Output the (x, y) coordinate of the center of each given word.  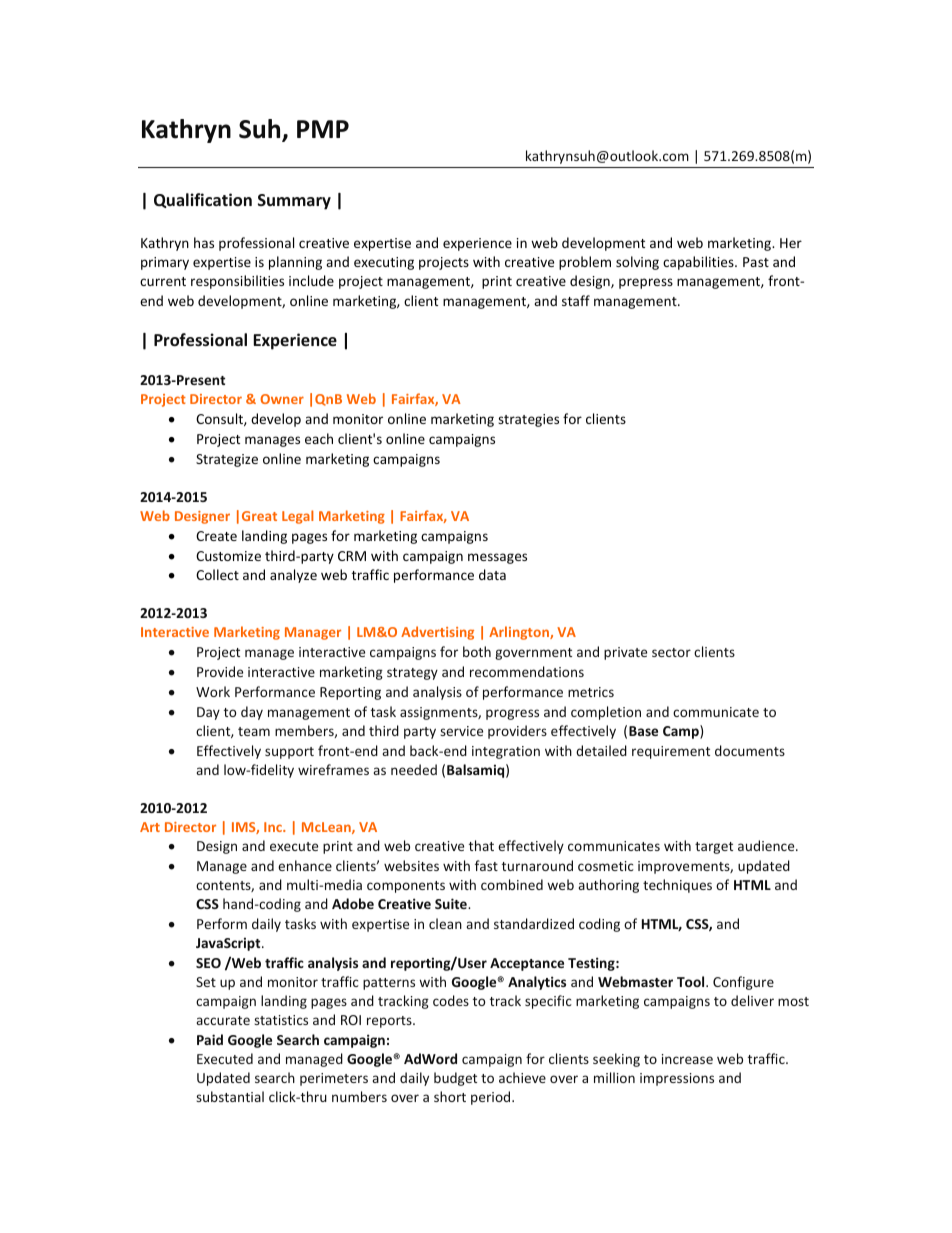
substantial (230, 1096)
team (254, 731)
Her (791, 243)
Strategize (227, 460)
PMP (323, 129)
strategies (528, 420)
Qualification (203, 200)
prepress (646, 283)
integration (506, 752)
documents (750, 750)
